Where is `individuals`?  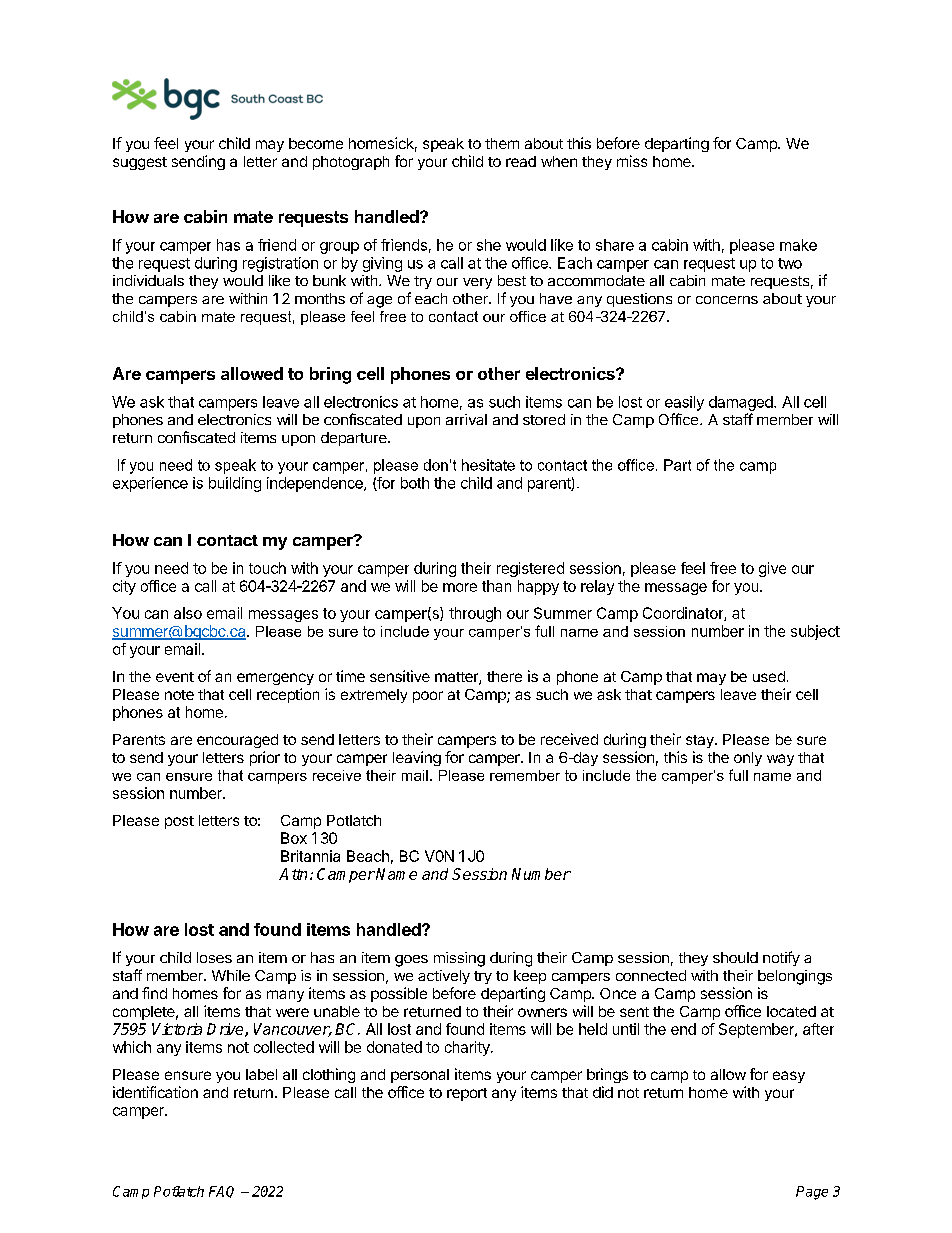 individuals is located at coordinates (148, 280).
